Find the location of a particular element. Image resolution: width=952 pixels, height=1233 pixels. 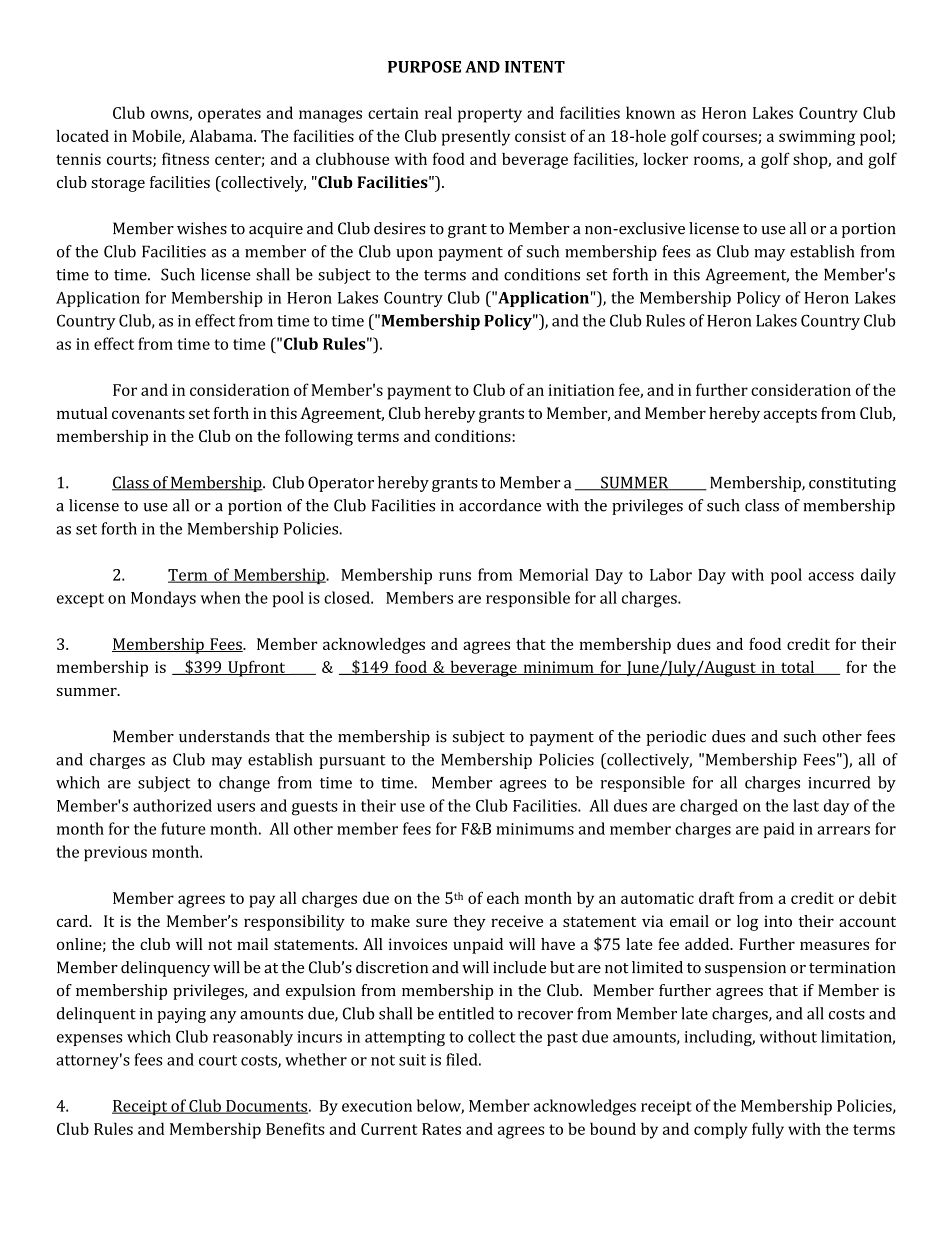

suit is located at coordinates (412, 1060).
